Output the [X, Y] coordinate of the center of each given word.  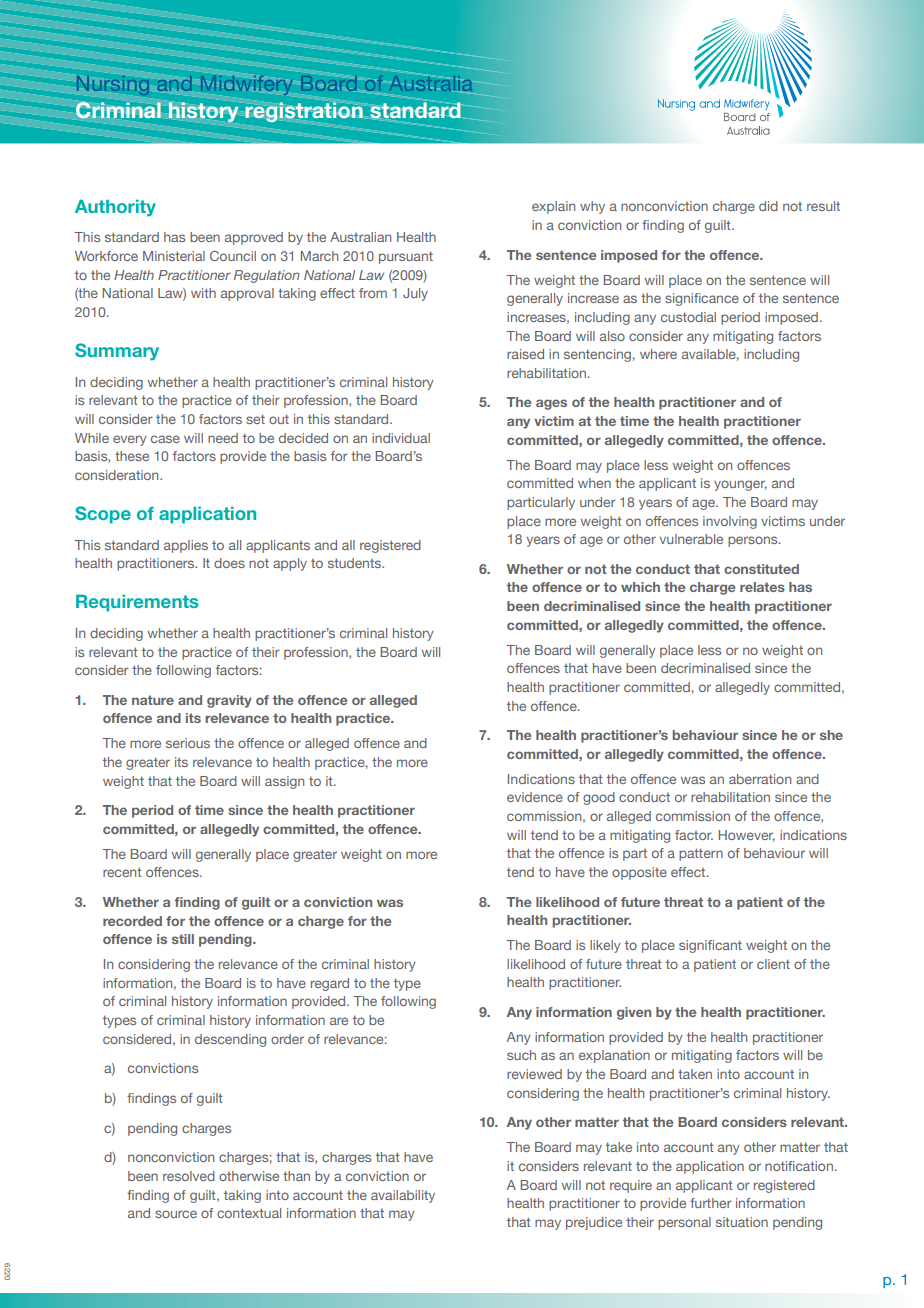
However [747, 836]
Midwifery [247, 85]
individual [401, 438]
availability [403, 1196]
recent [122, 872]
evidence [535, 797]
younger [740, 485]
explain [553, 207]
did [768, 206]
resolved [189, 1176]
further [711, 1203]
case [165, 439]
